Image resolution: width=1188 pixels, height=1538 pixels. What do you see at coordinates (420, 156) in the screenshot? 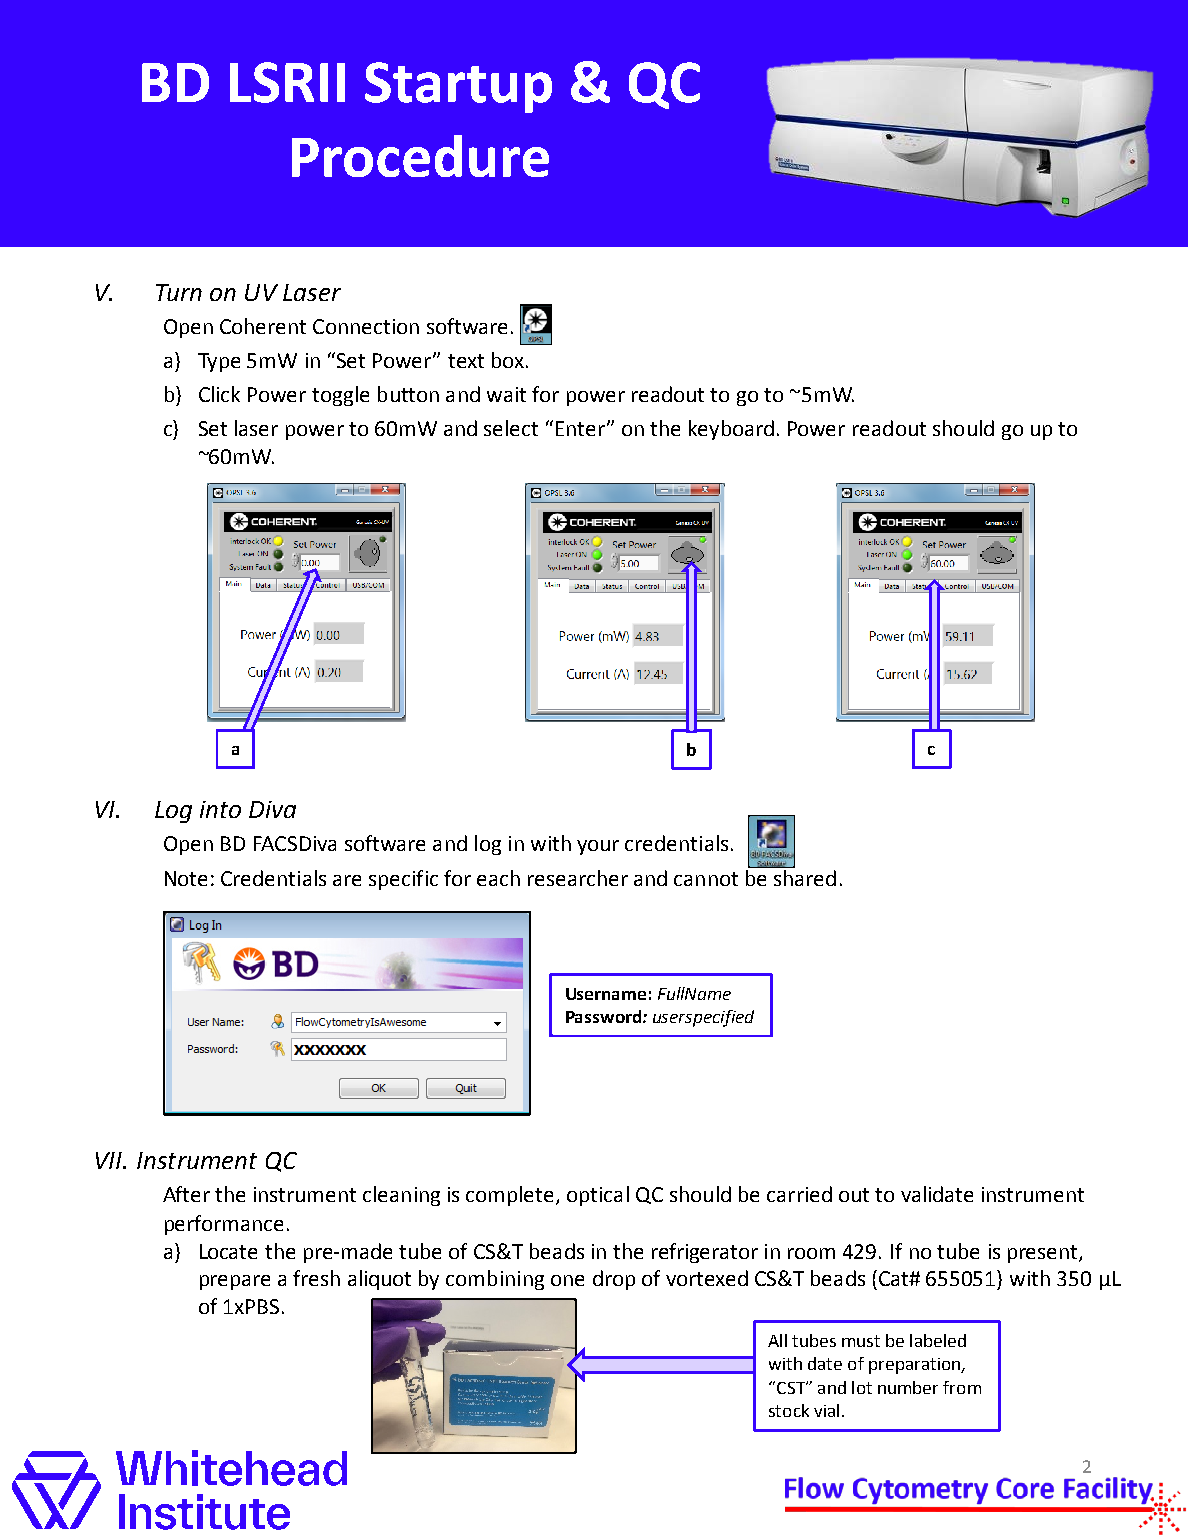
I see `Procedure` at bounding box center [420, 156].
